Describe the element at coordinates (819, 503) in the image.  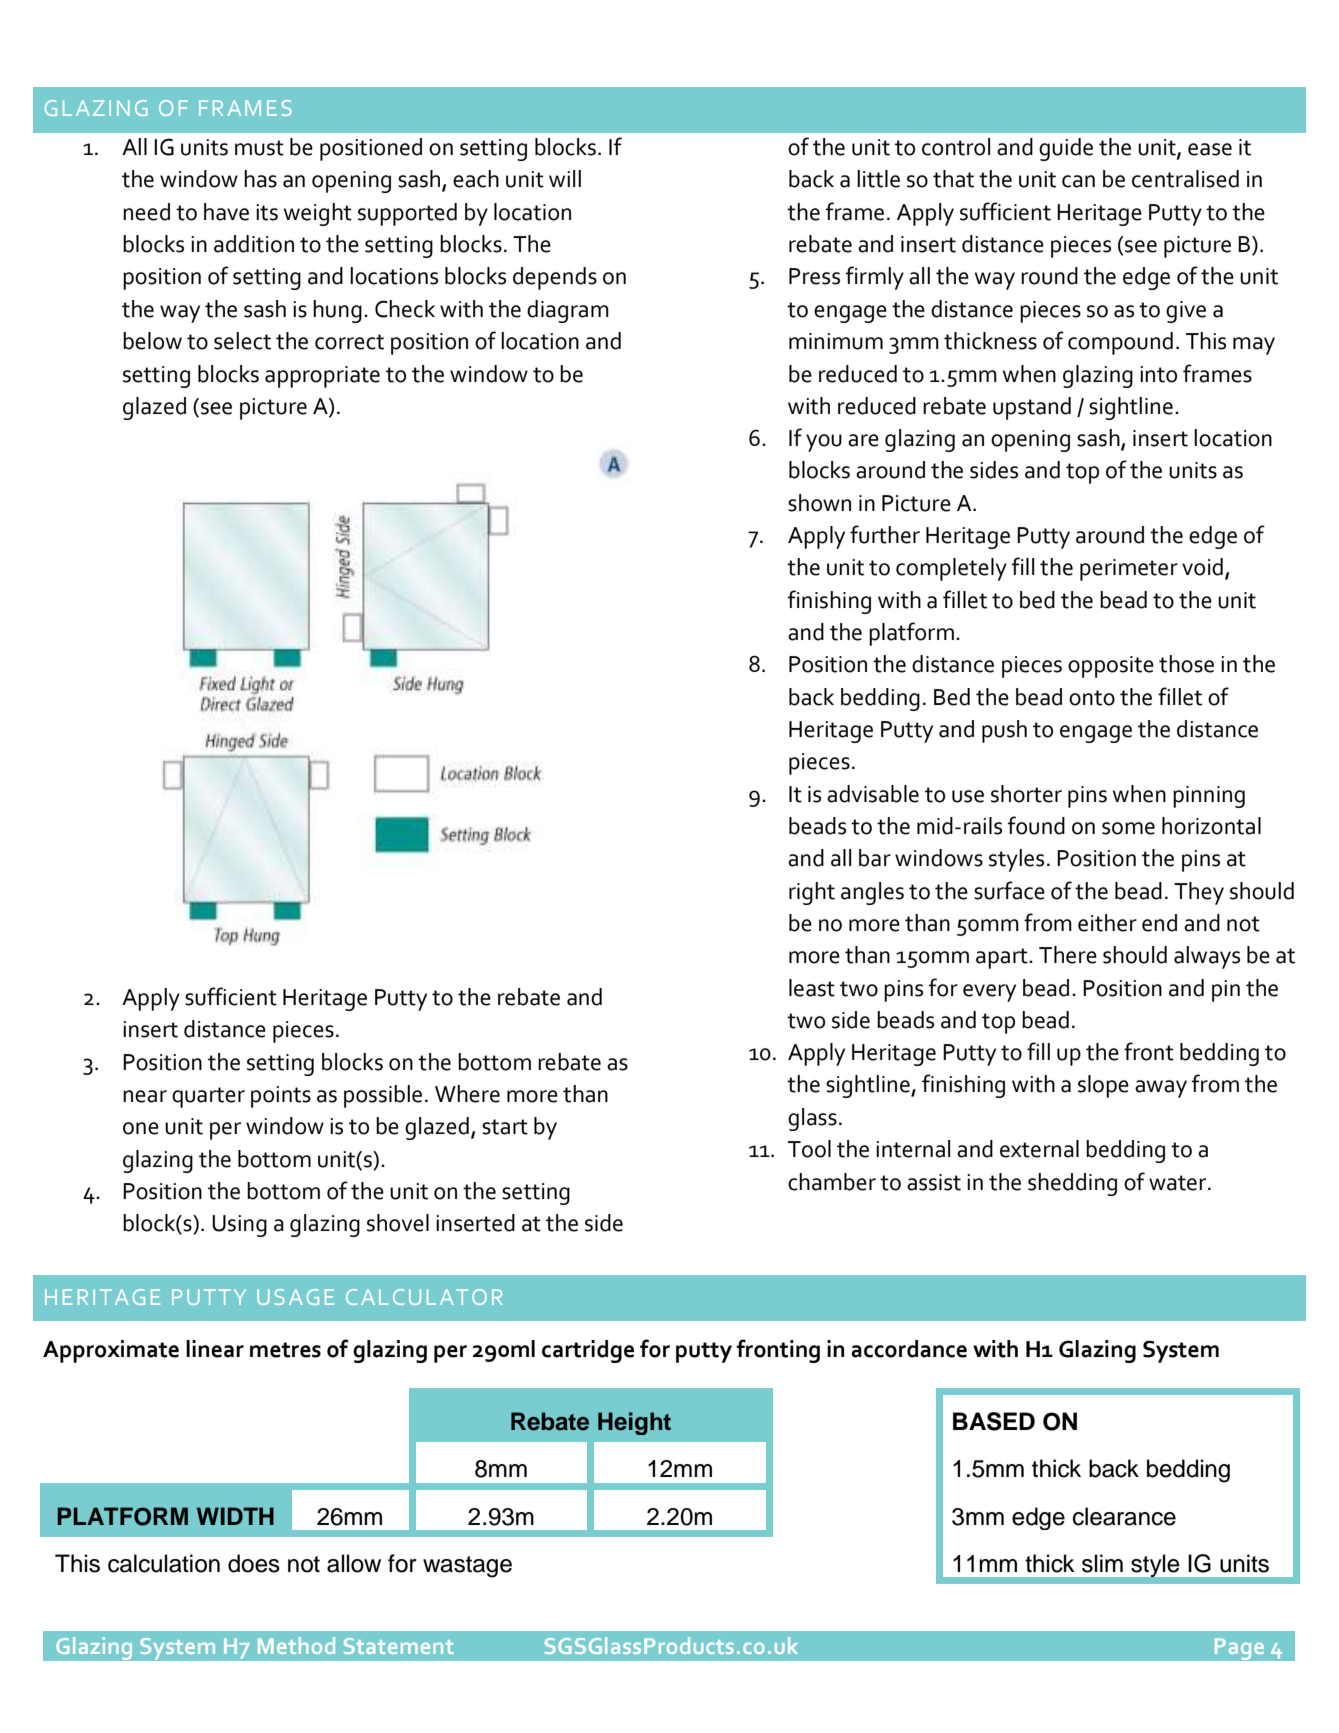
I see `shown` at that location.
